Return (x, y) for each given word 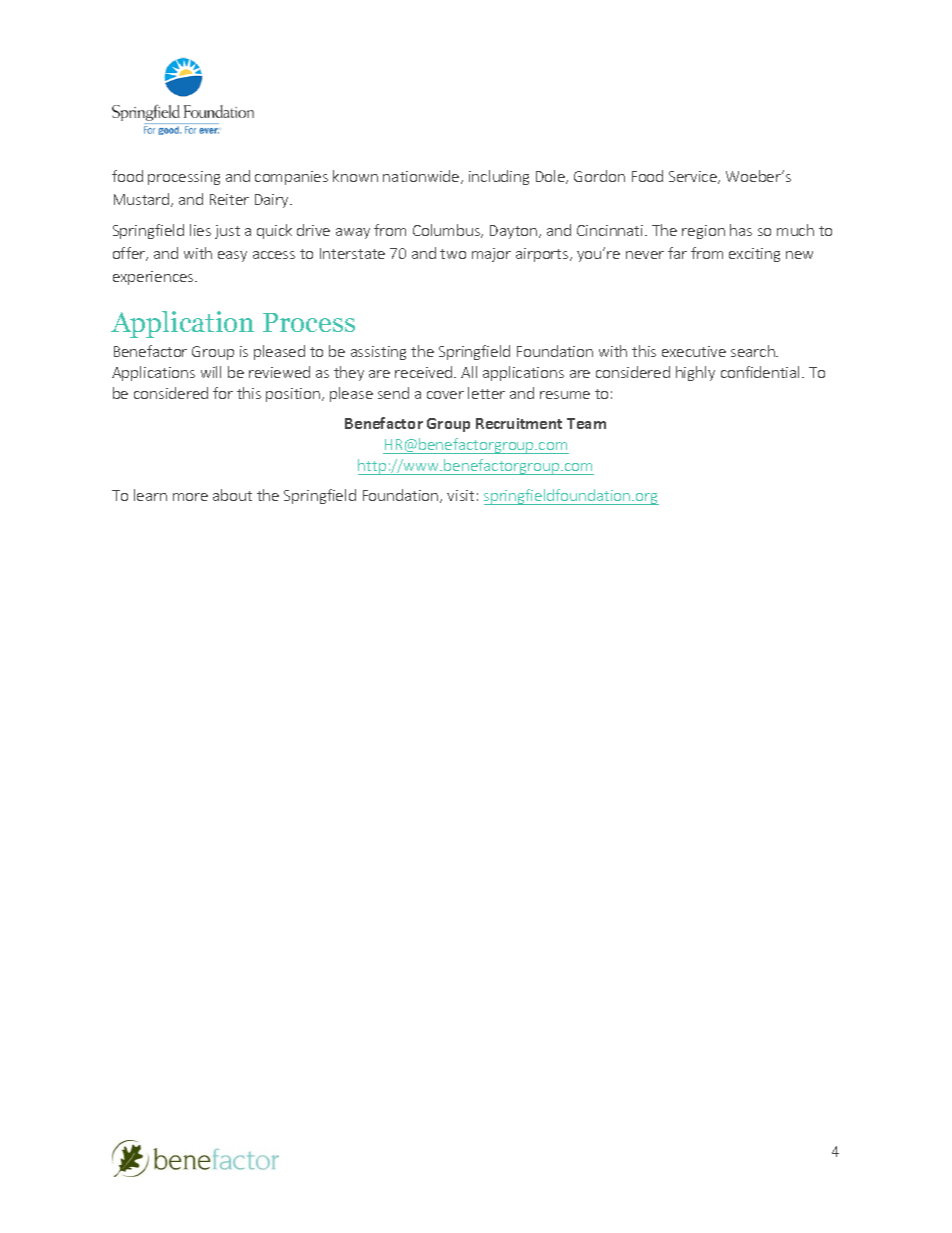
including (499, 177)
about (232, 495)
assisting (378, 353)
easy (232, 256)
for (223, 393)
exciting (754, 255)
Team (586, 423)
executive (694, 351)
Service (694, 177)
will (211, 372)
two (453, 254)
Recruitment (519, 423)
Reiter (229, 199)
